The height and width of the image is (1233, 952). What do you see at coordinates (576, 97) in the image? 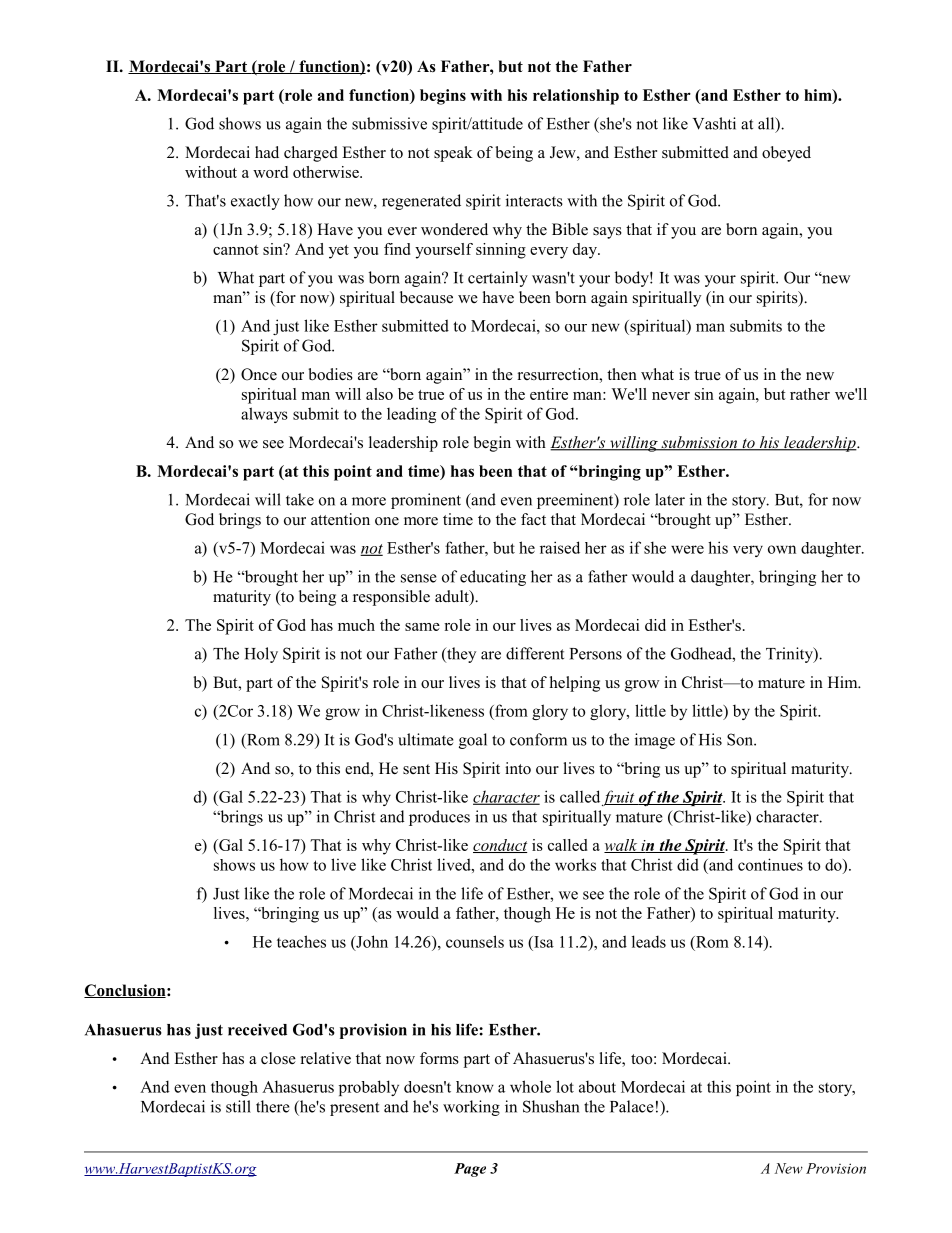
I see `relationship` at bounding box center [576, 97].
